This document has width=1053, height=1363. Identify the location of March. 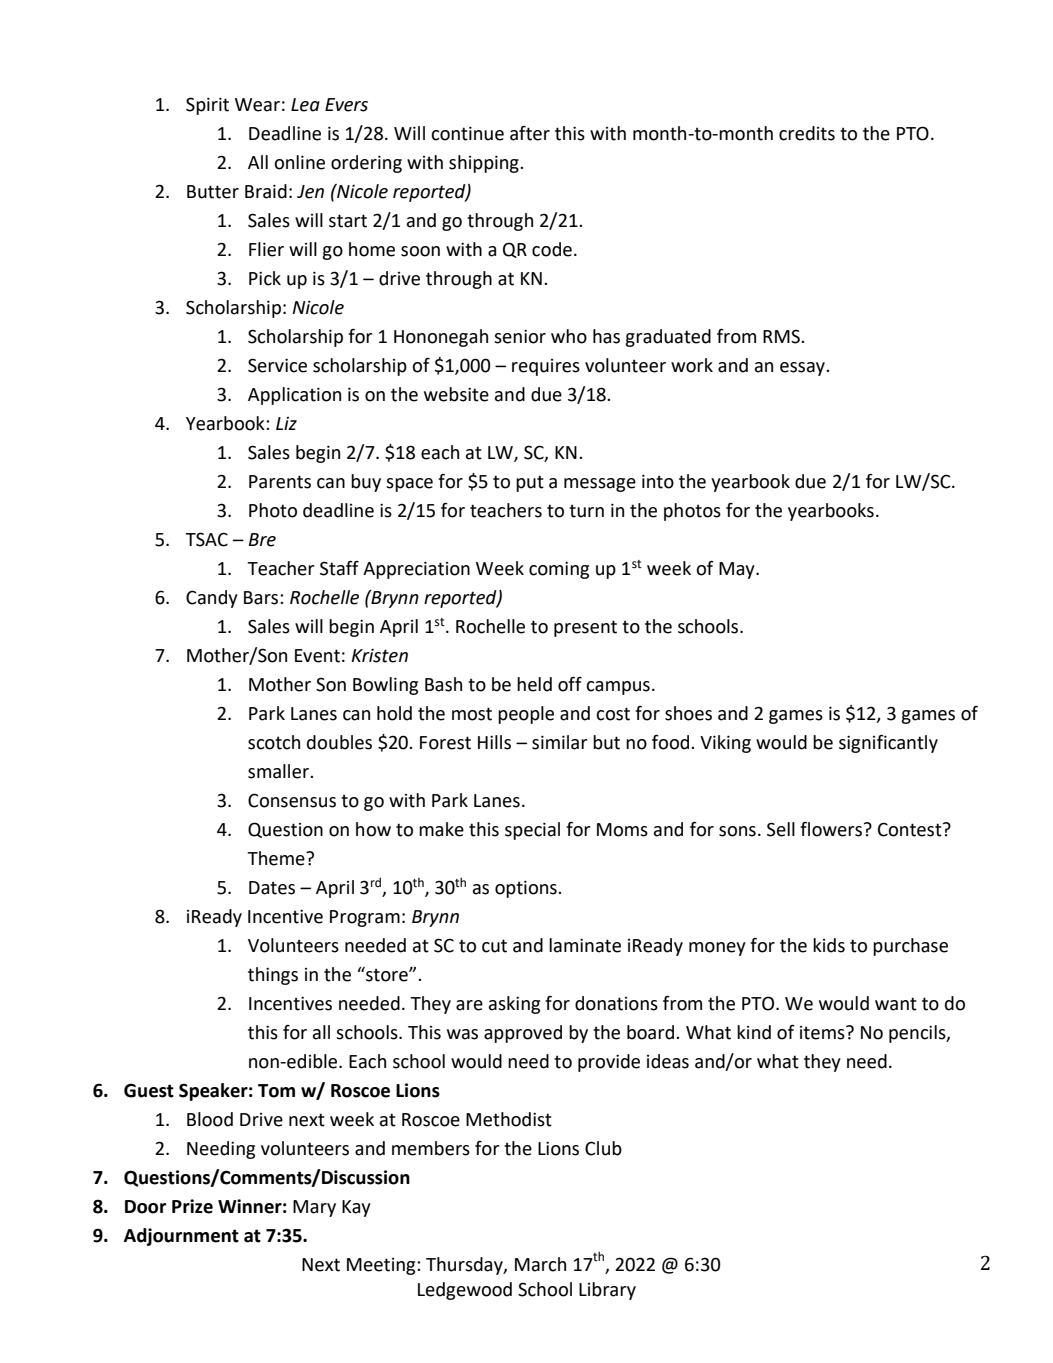
(540, 1264).
